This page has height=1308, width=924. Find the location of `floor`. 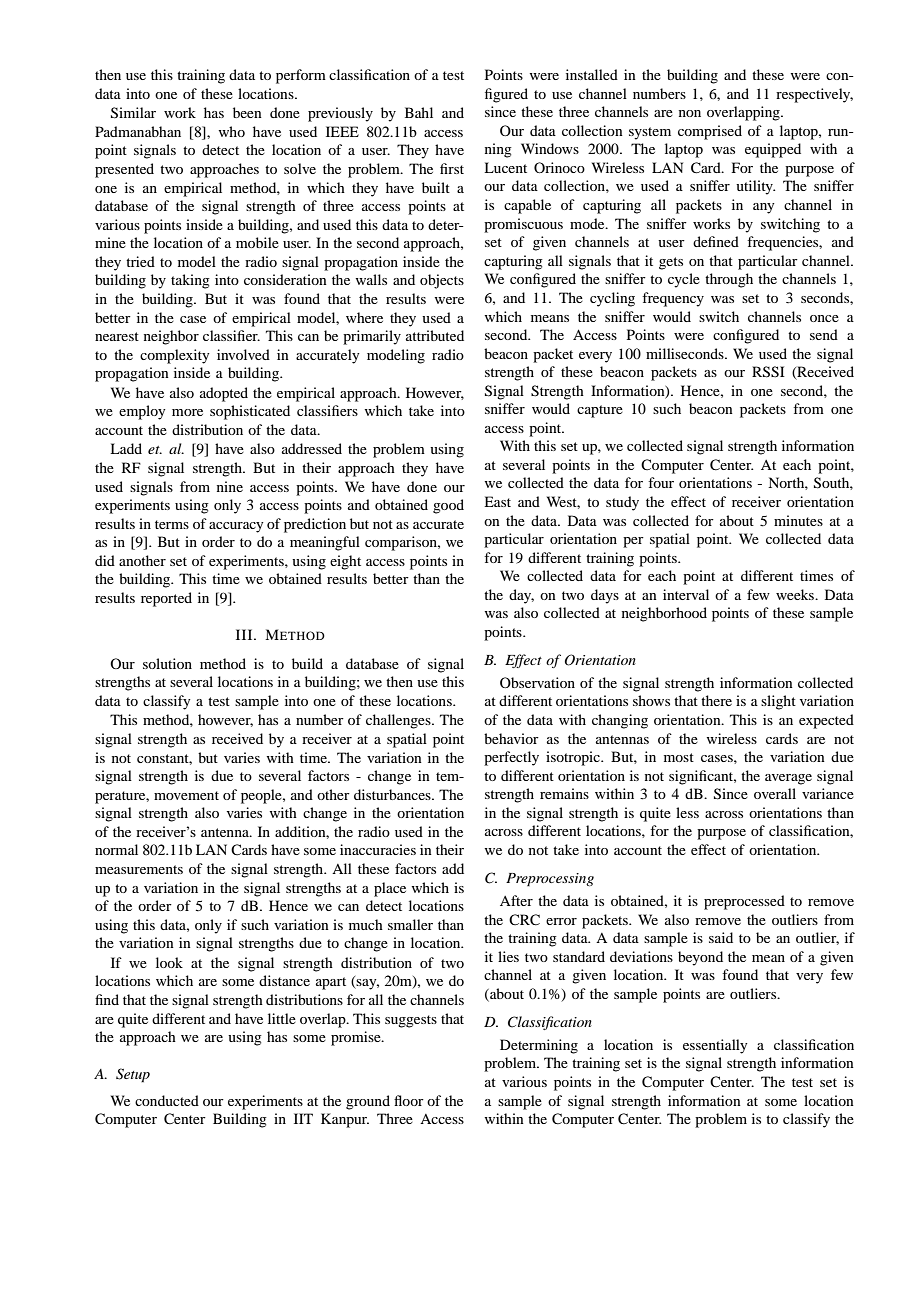

floor is located at coordinates (409, 1100).
